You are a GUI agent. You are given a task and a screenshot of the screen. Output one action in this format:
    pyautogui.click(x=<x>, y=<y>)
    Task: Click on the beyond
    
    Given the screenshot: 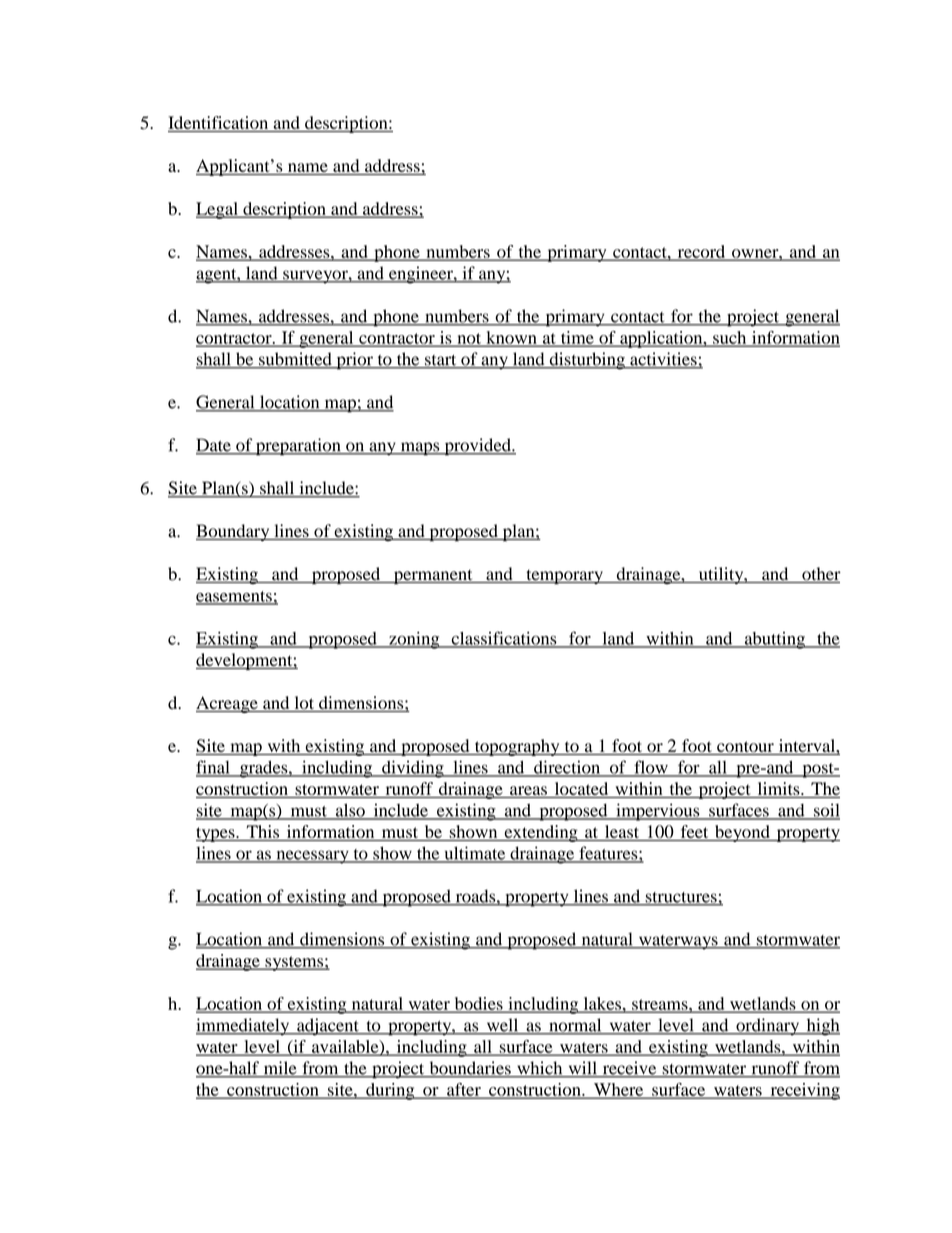 What is the action you would take?
    pyautogui.click(x=742, y=833)
